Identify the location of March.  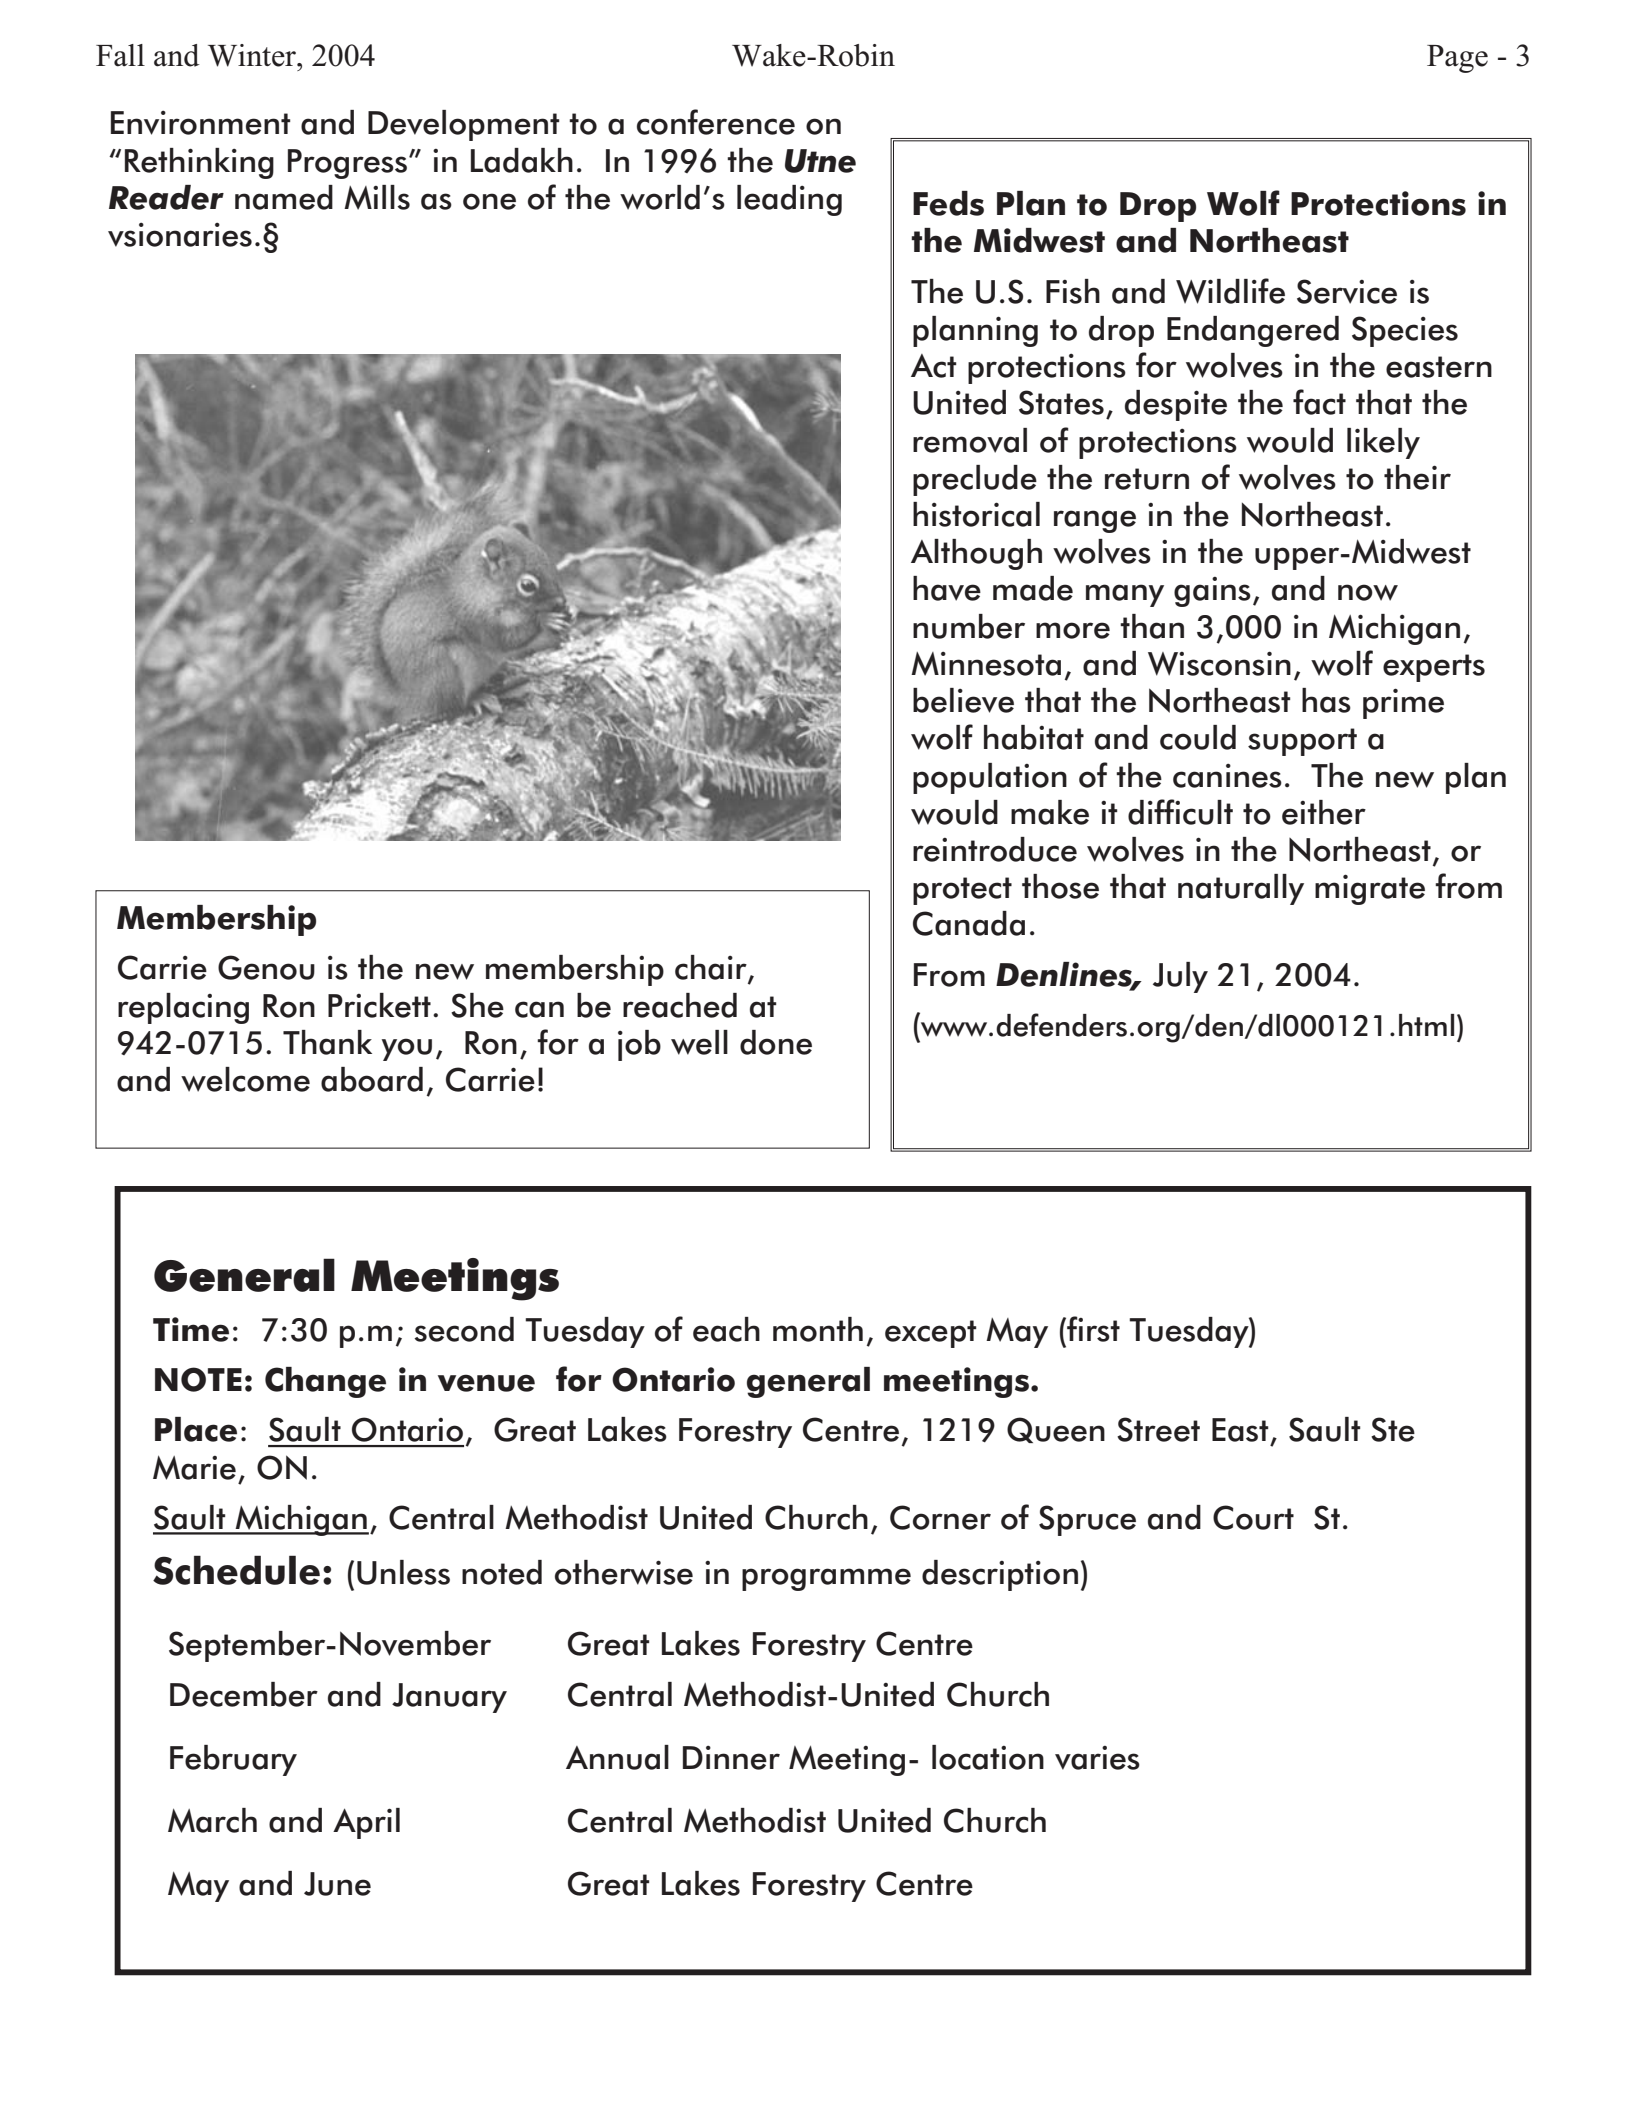
(212, 1820).
